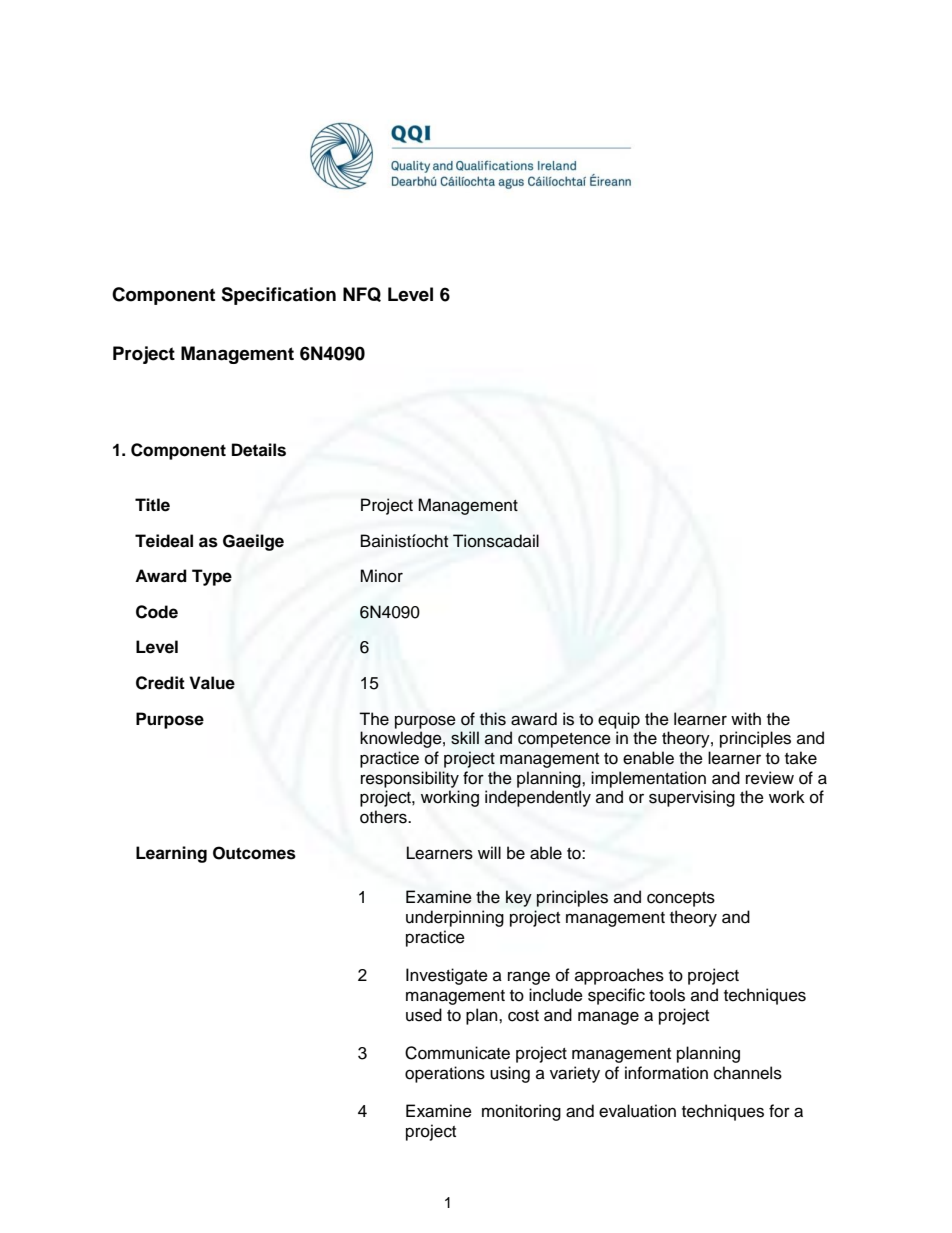  What do you see at coordinates (259, 450) in the screenshot?
I see `Details` at bounding box center [259, 450].
